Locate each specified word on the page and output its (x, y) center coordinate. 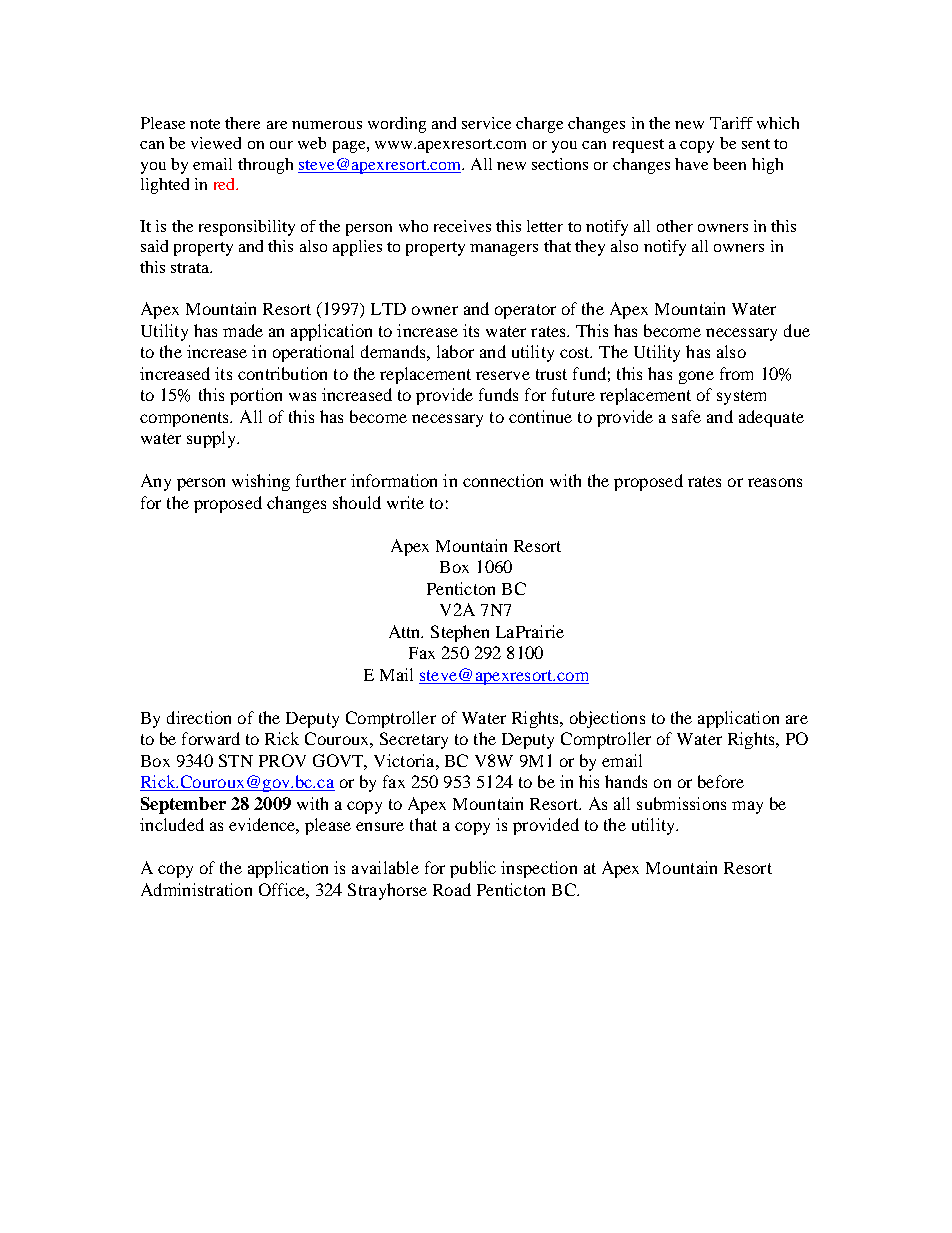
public (473, 869)
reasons (775, 482)
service (486, 123)
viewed (216, 143)
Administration (196, 889)
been (729, 164)
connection (503, 480)
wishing (261, 482)
